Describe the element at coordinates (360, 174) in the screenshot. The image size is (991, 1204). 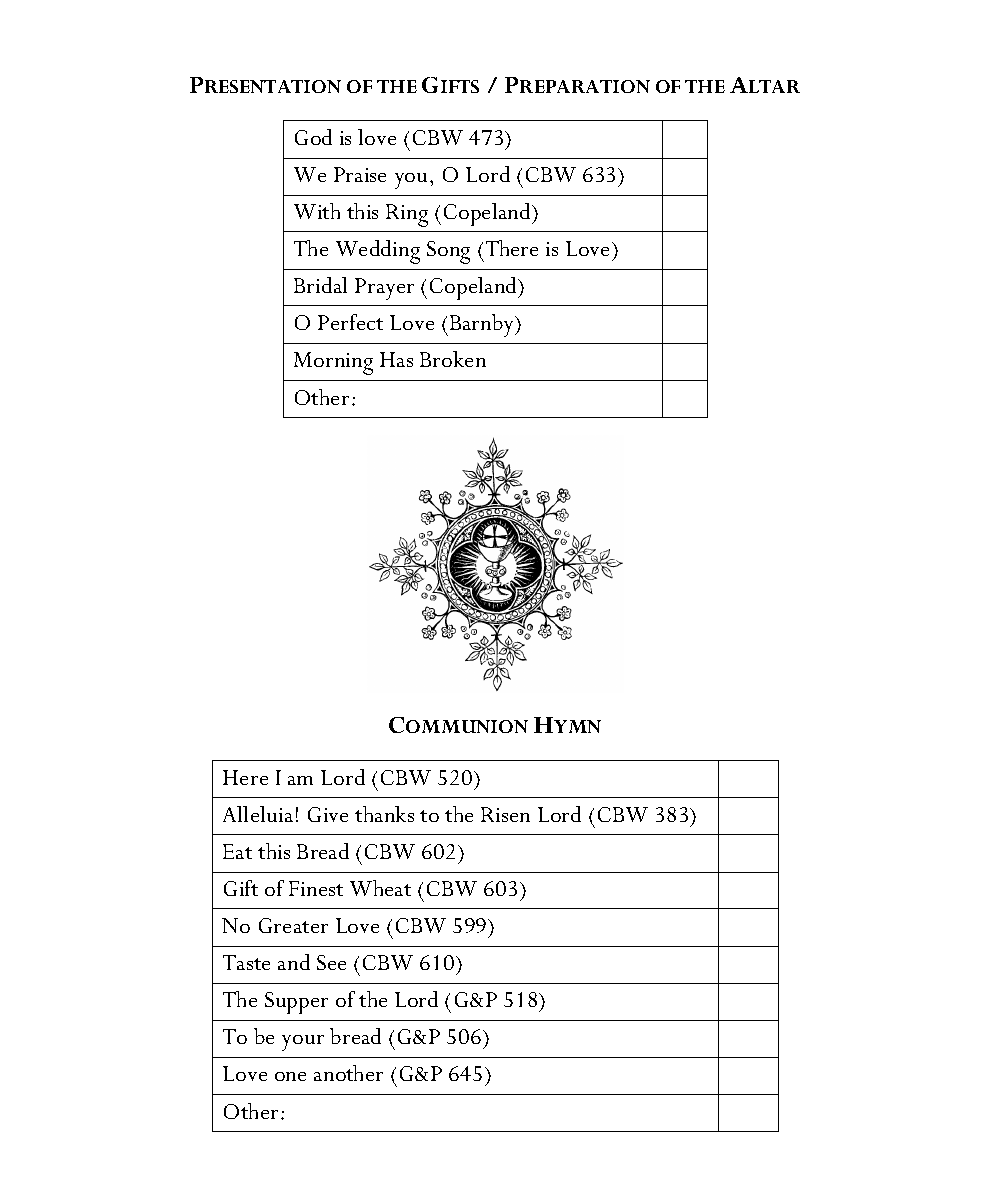
I see `Praise` at that location.
